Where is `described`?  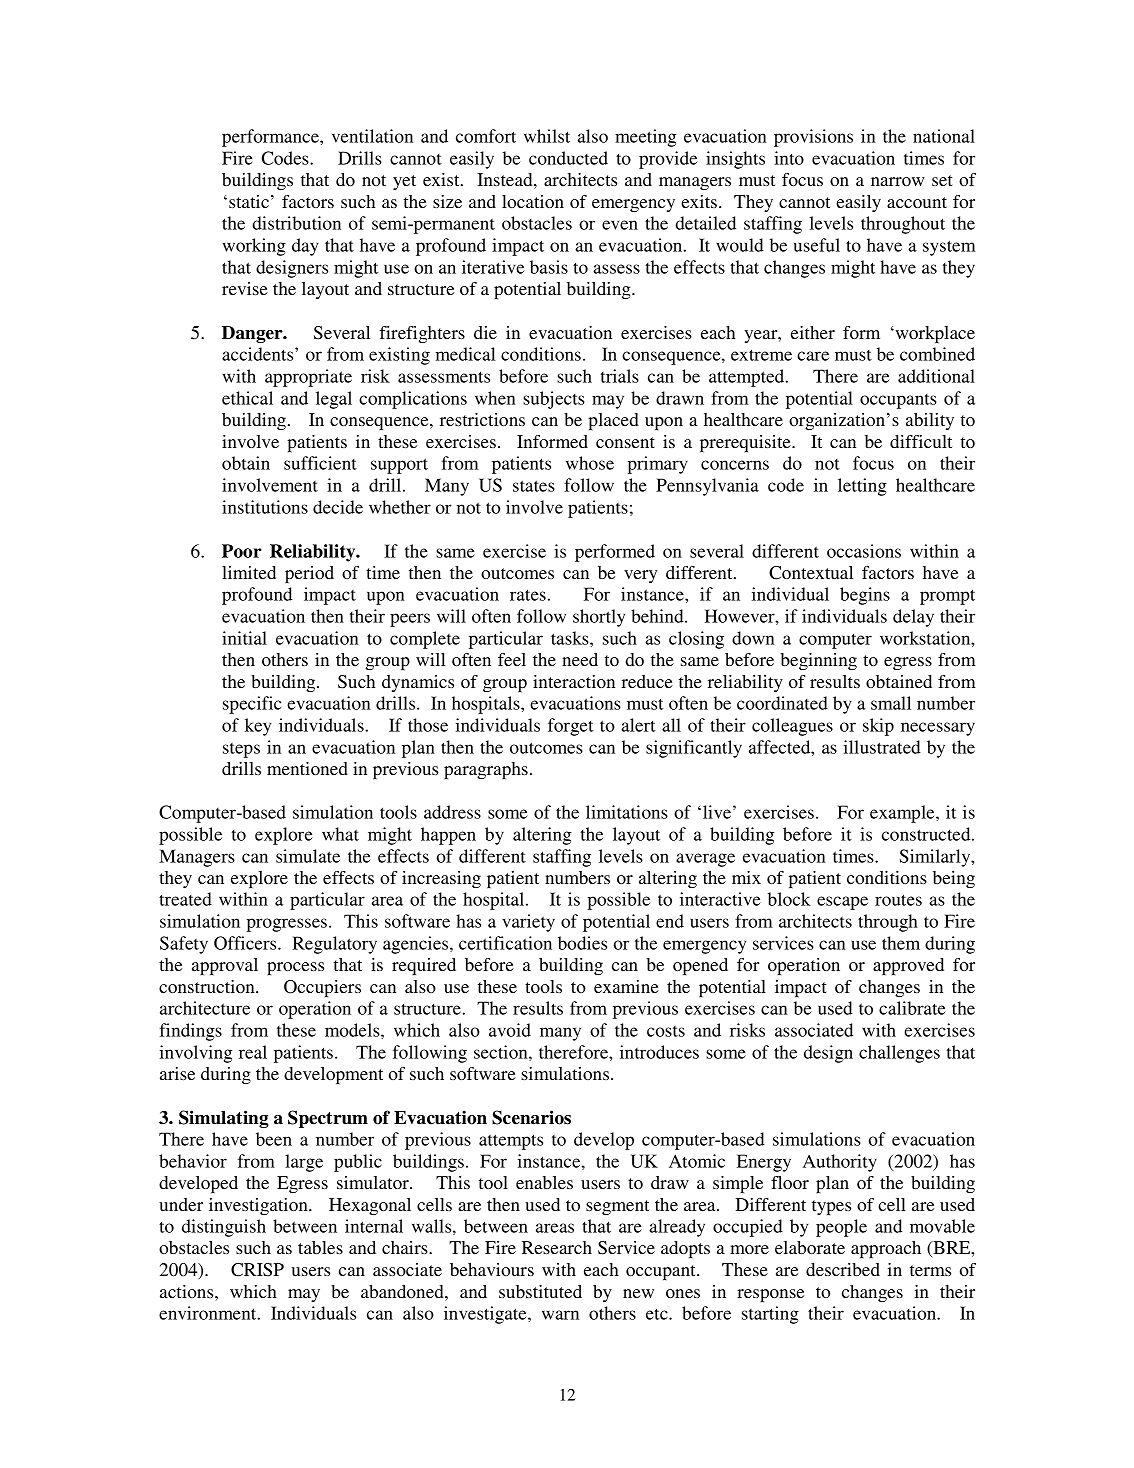
described is located at coordinates (843, 1269).
